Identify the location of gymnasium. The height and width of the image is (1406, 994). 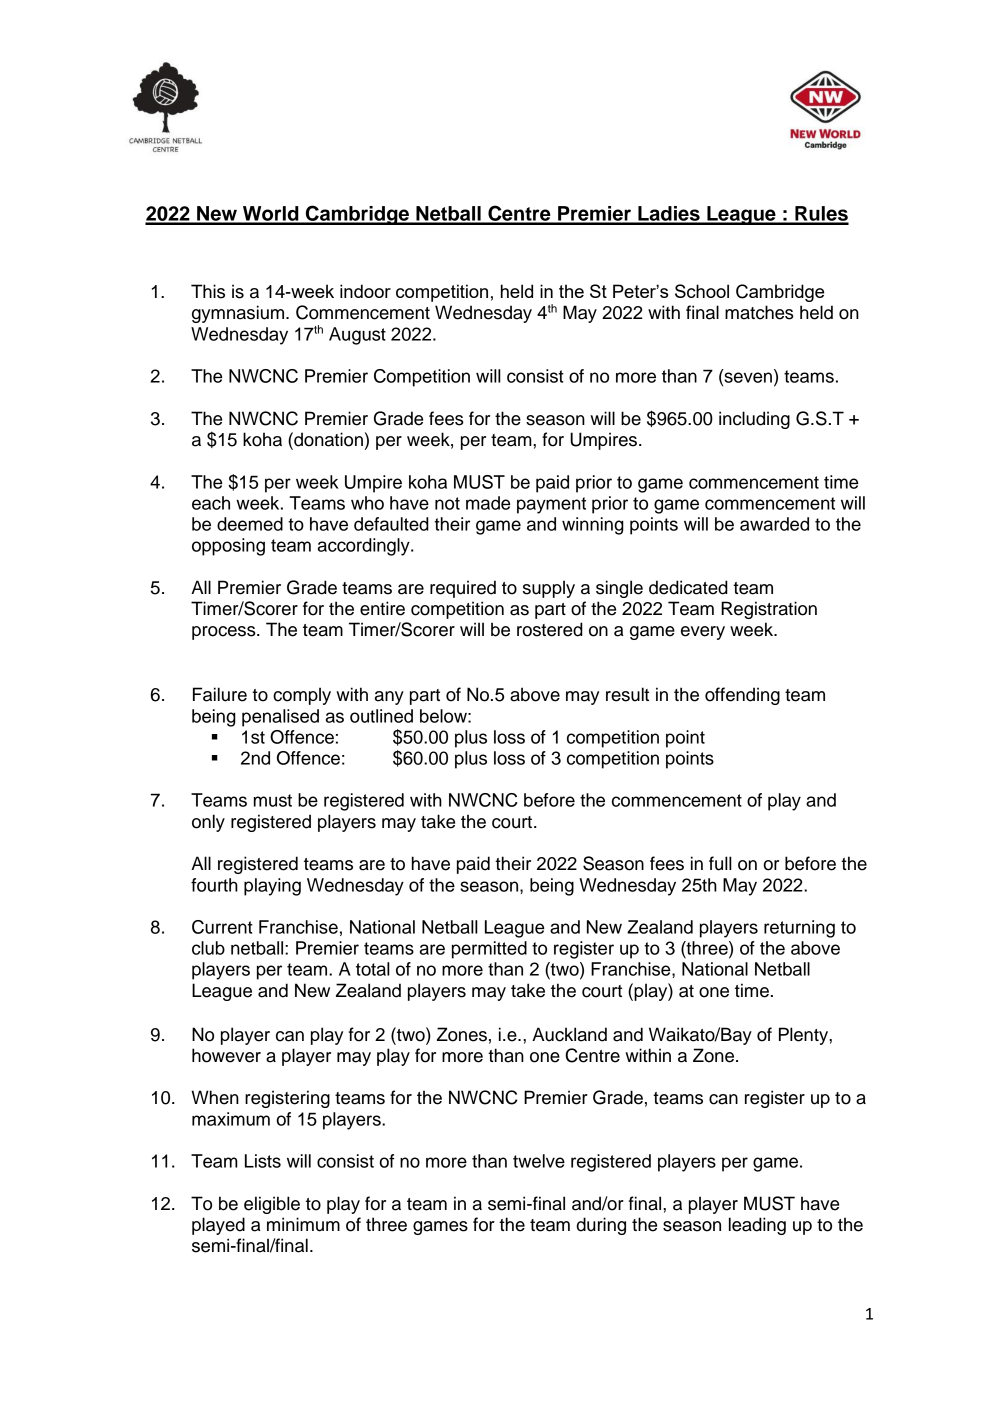
(239, 314).
